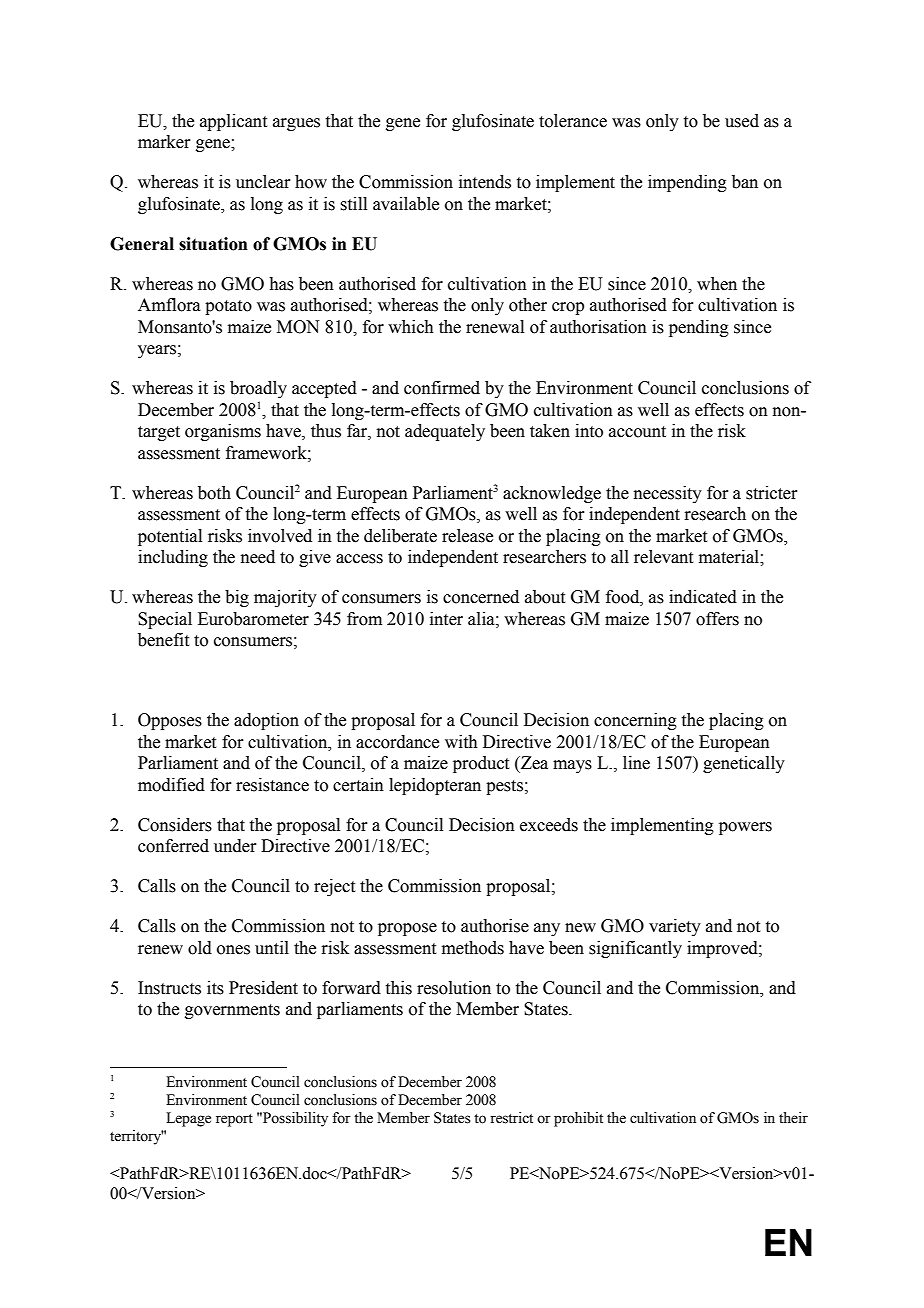 The width and height of the page is (924, 1308). I want to click on account, so click(637, 432).
